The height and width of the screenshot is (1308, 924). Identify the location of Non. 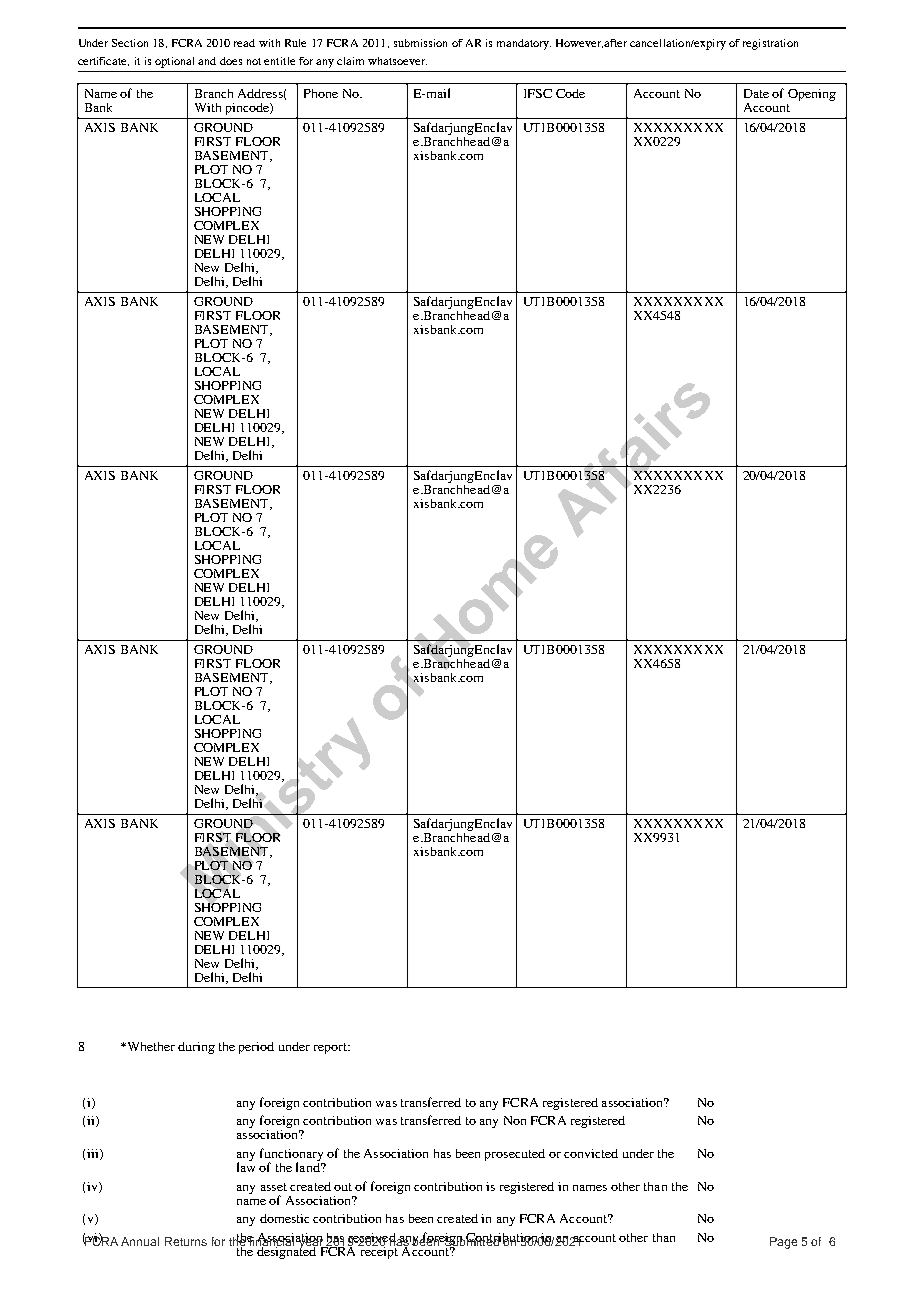
(515, 1120).
